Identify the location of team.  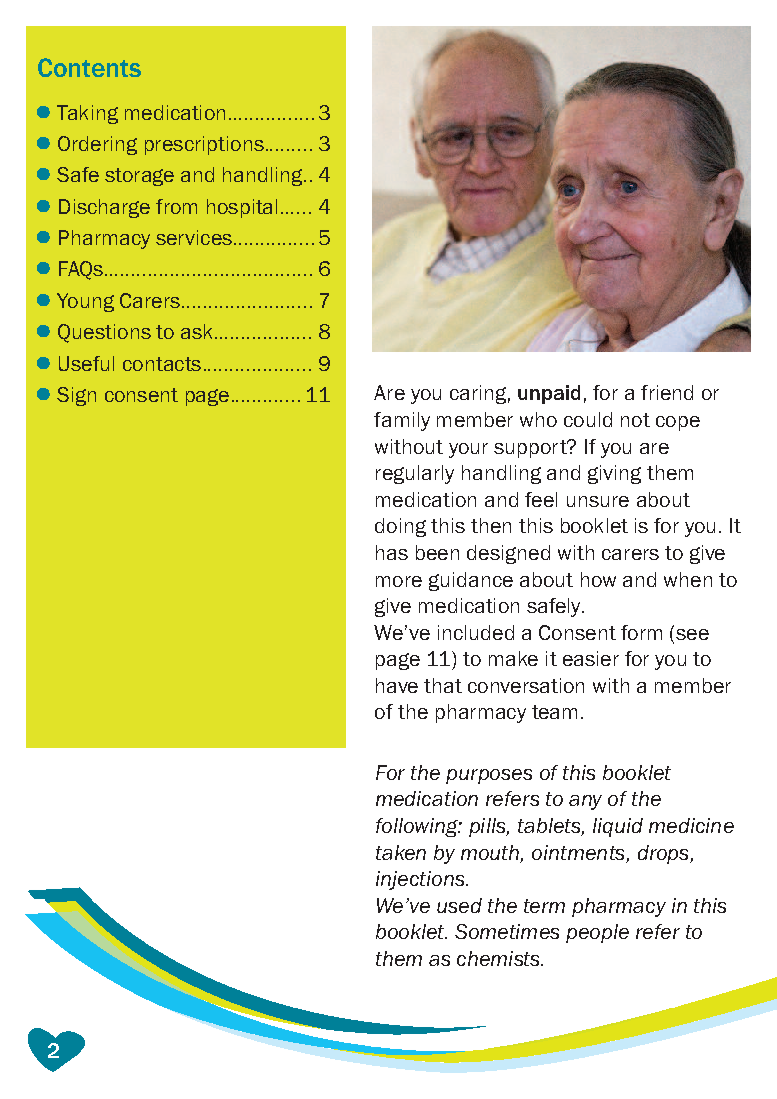
(554, 712).
